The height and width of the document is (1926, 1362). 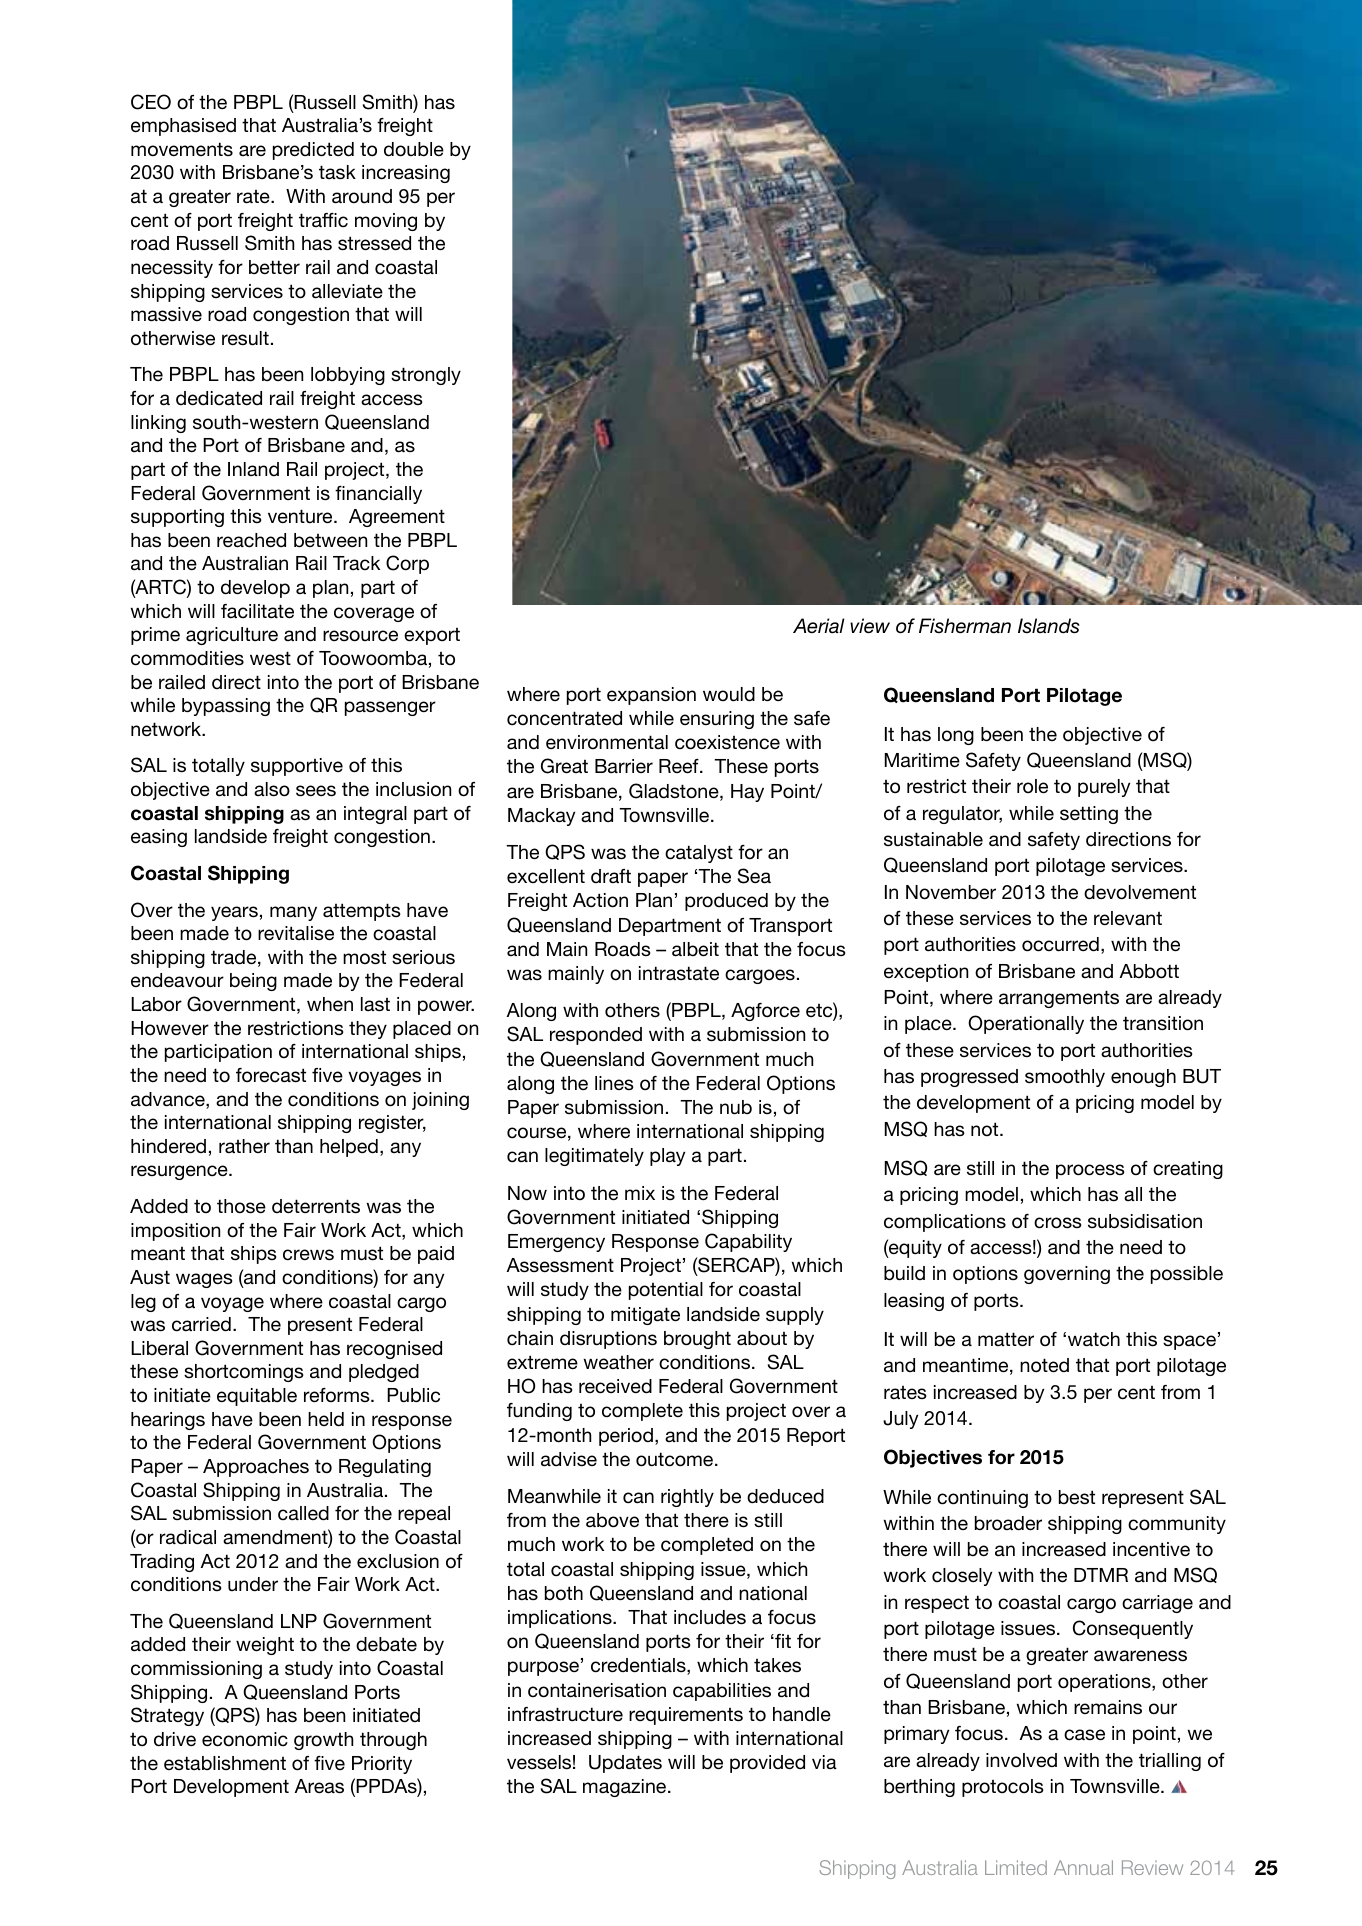 What do you see at coordinates (253, 982) in the document?
I see `being` at bounding box center [253, 982].
